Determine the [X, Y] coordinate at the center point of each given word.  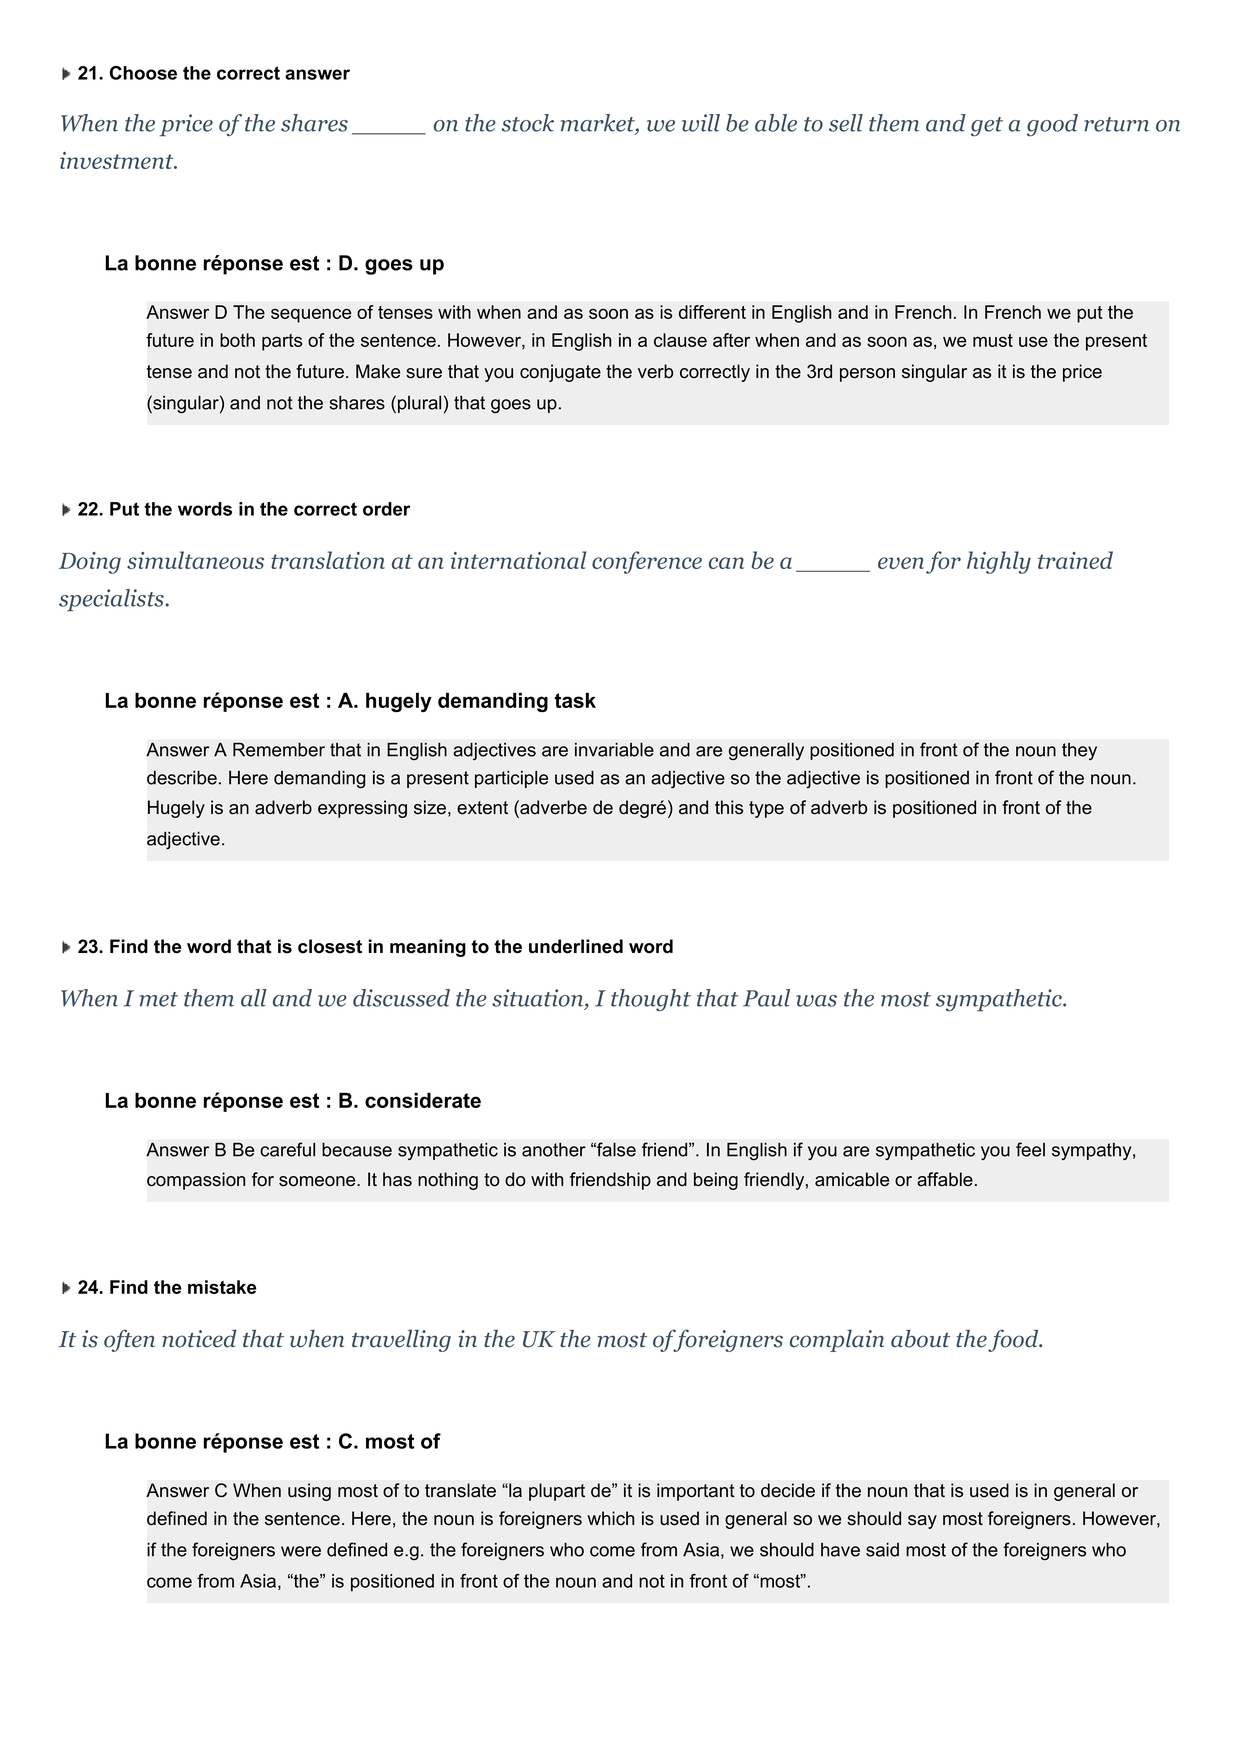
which [610, 1518]
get [987, 127]
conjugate [560, 373]
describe [182, 777]
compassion [196, 1181]
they [1079, 751]
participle [511, 779]
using [309, 1492]
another [554, 1149]
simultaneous [195, 560]
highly [999, 562]
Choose [143, 73]
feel [1030, 1149]
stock [527, 123]
